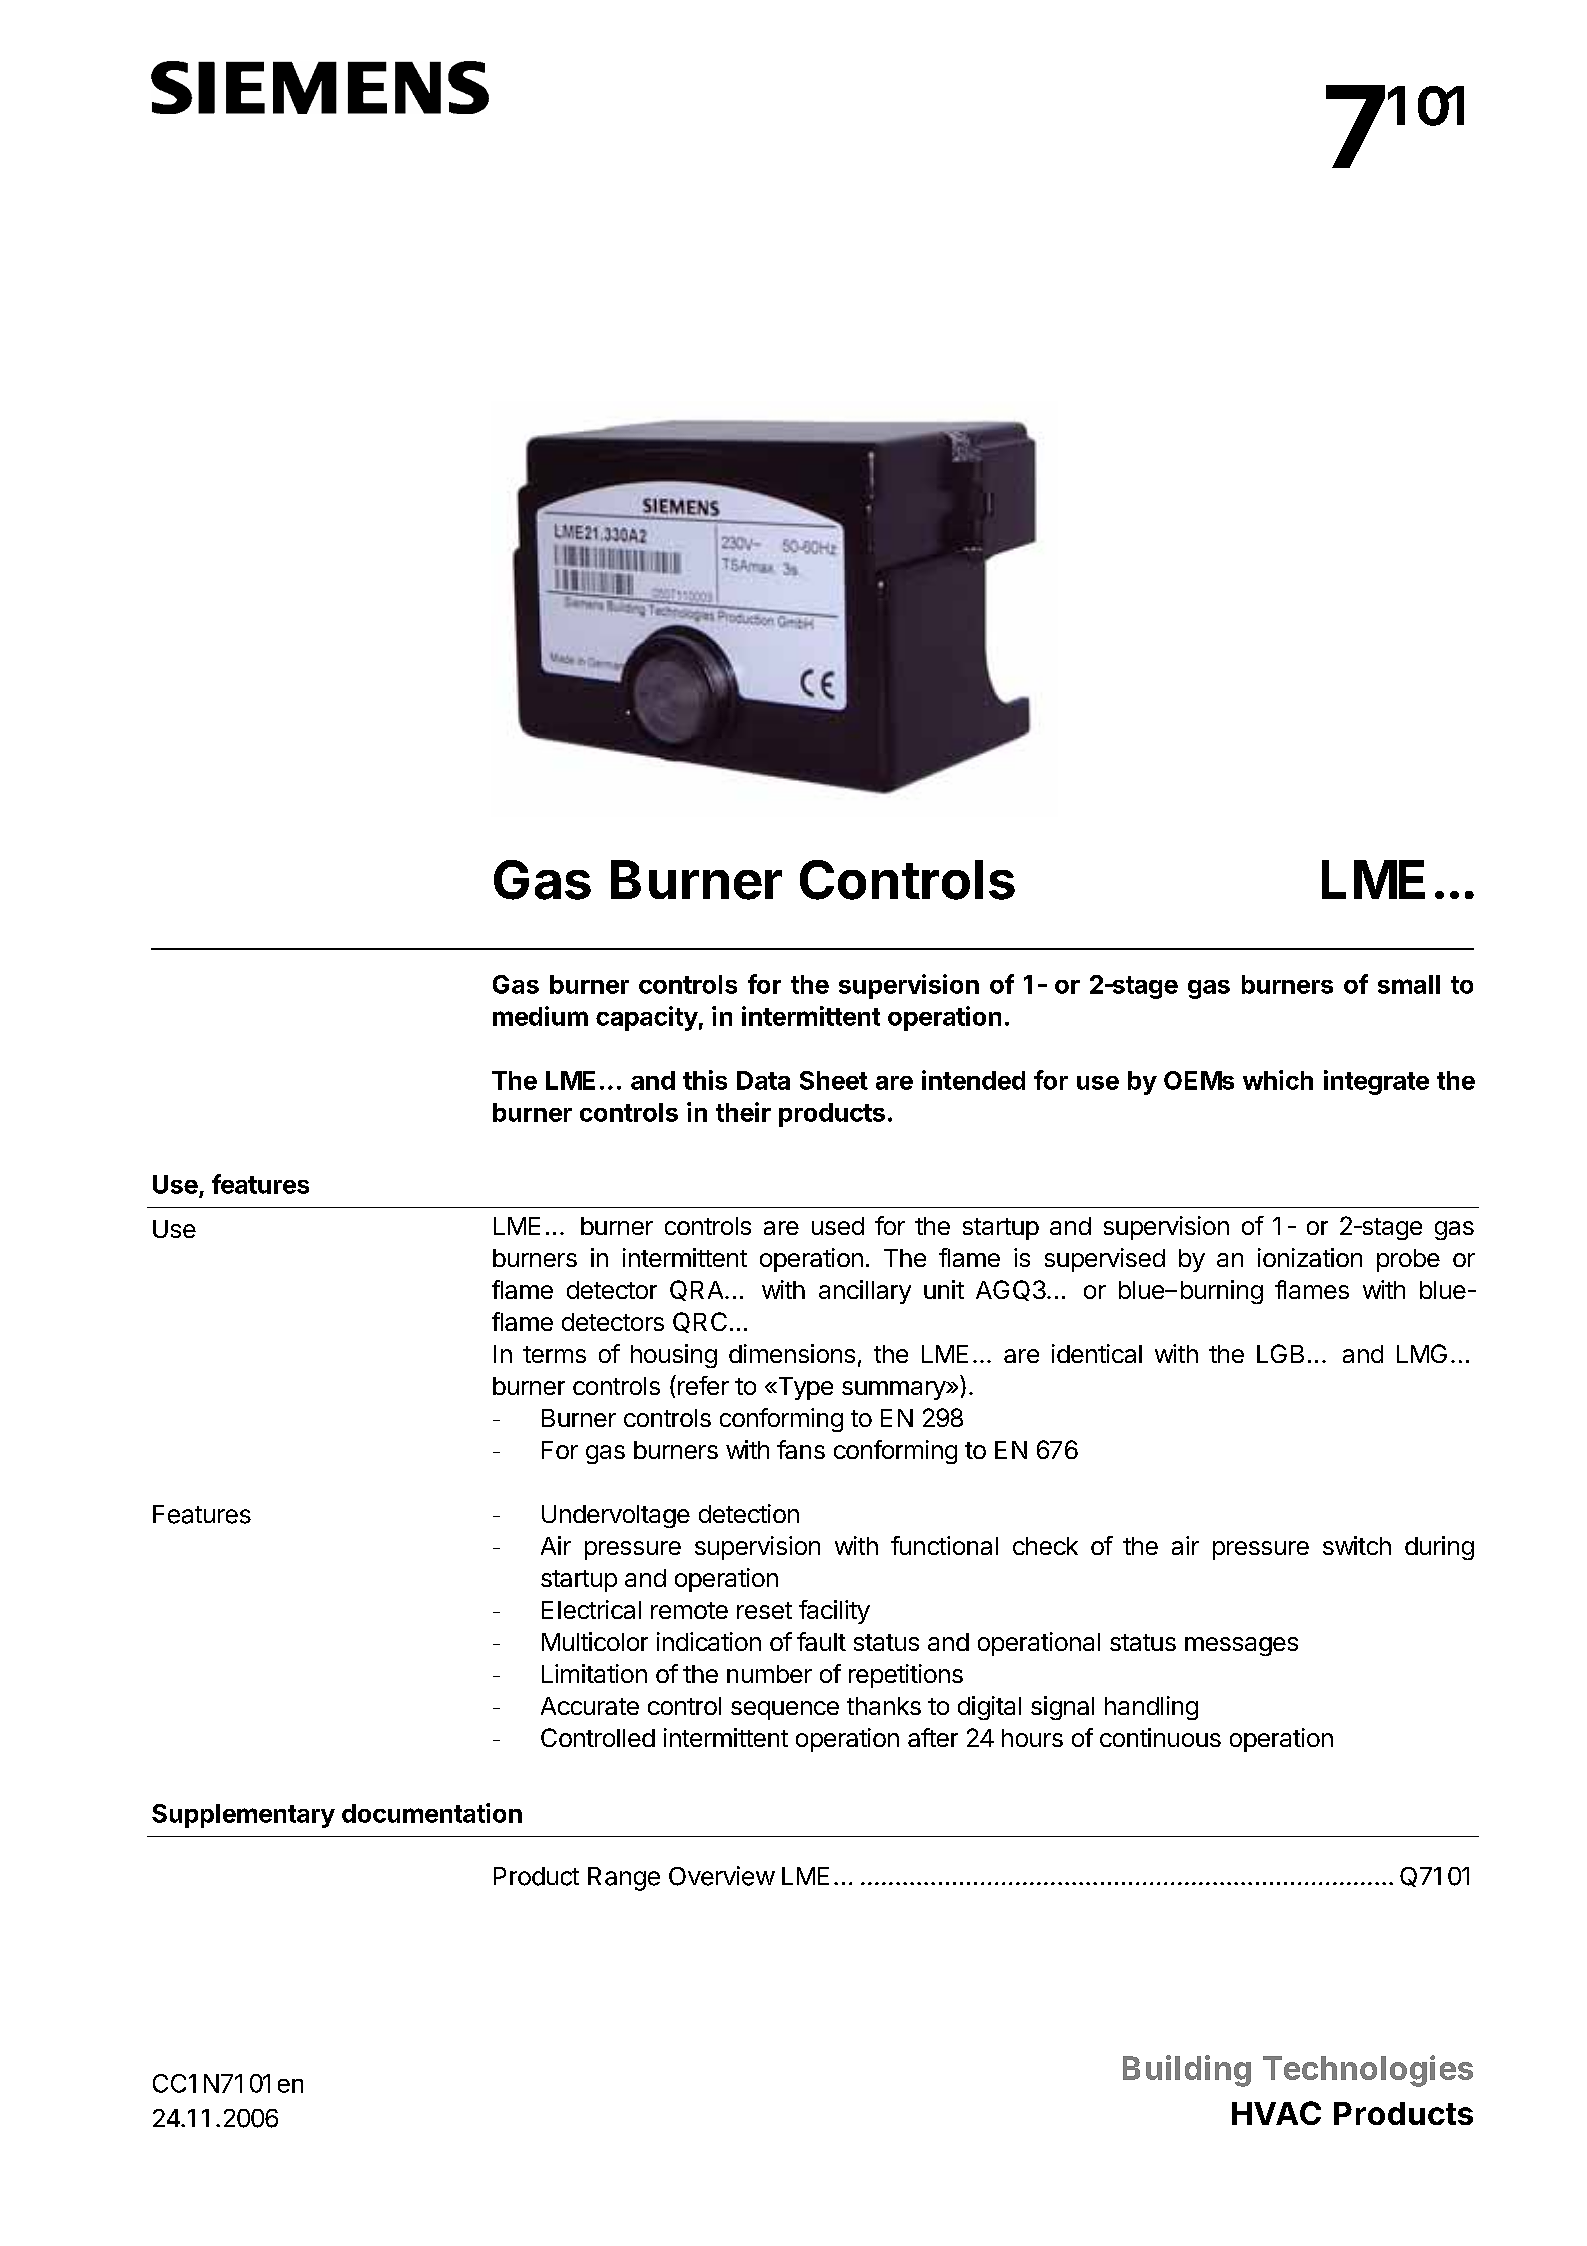  What do you see at coordinates (624, 1879) in the screenshot?
I see `Range` at bounding box center [624, 1879].
